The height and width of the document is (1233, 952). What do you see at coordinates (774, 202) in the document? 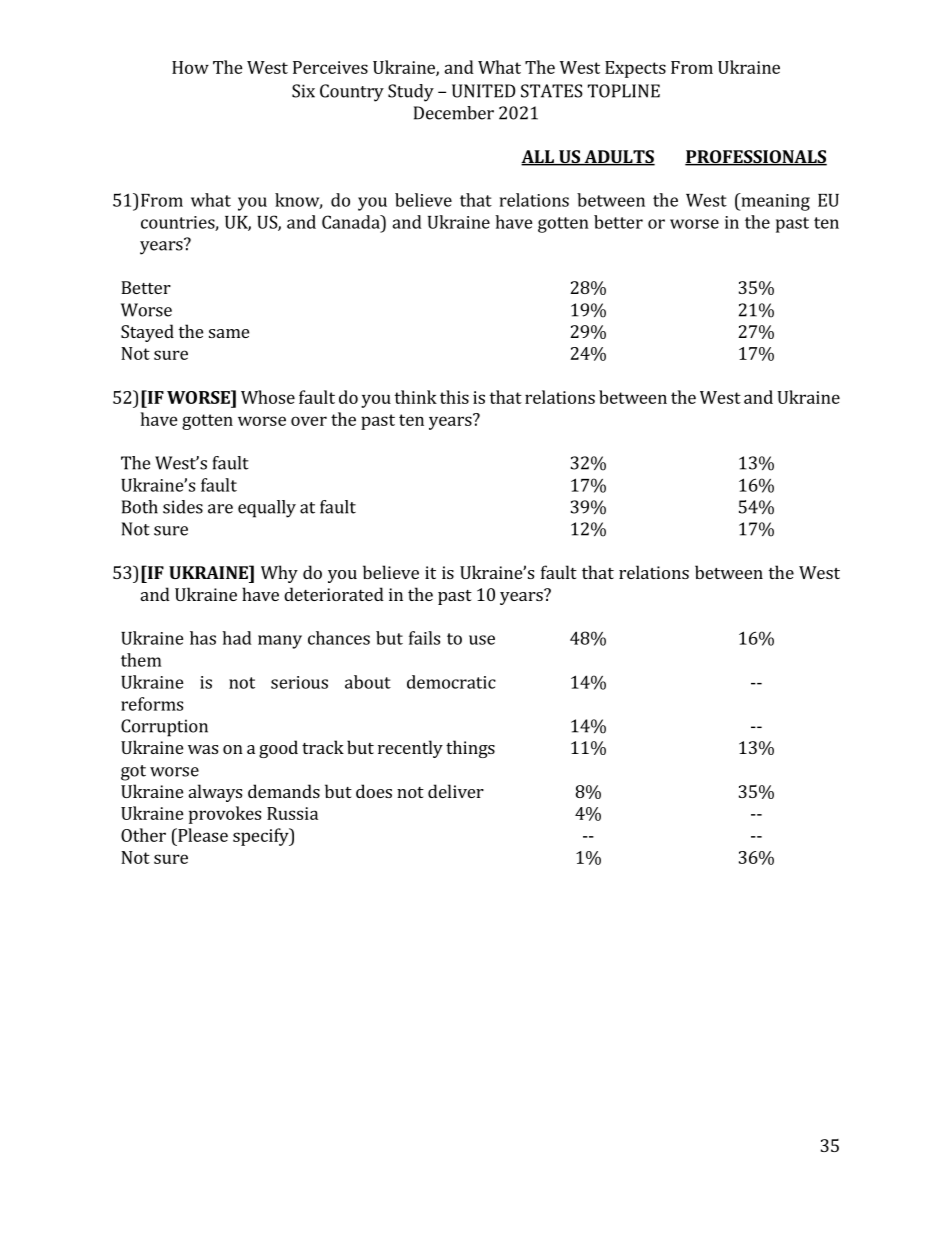
I see `meaning` at bounding box center [774, 202].
